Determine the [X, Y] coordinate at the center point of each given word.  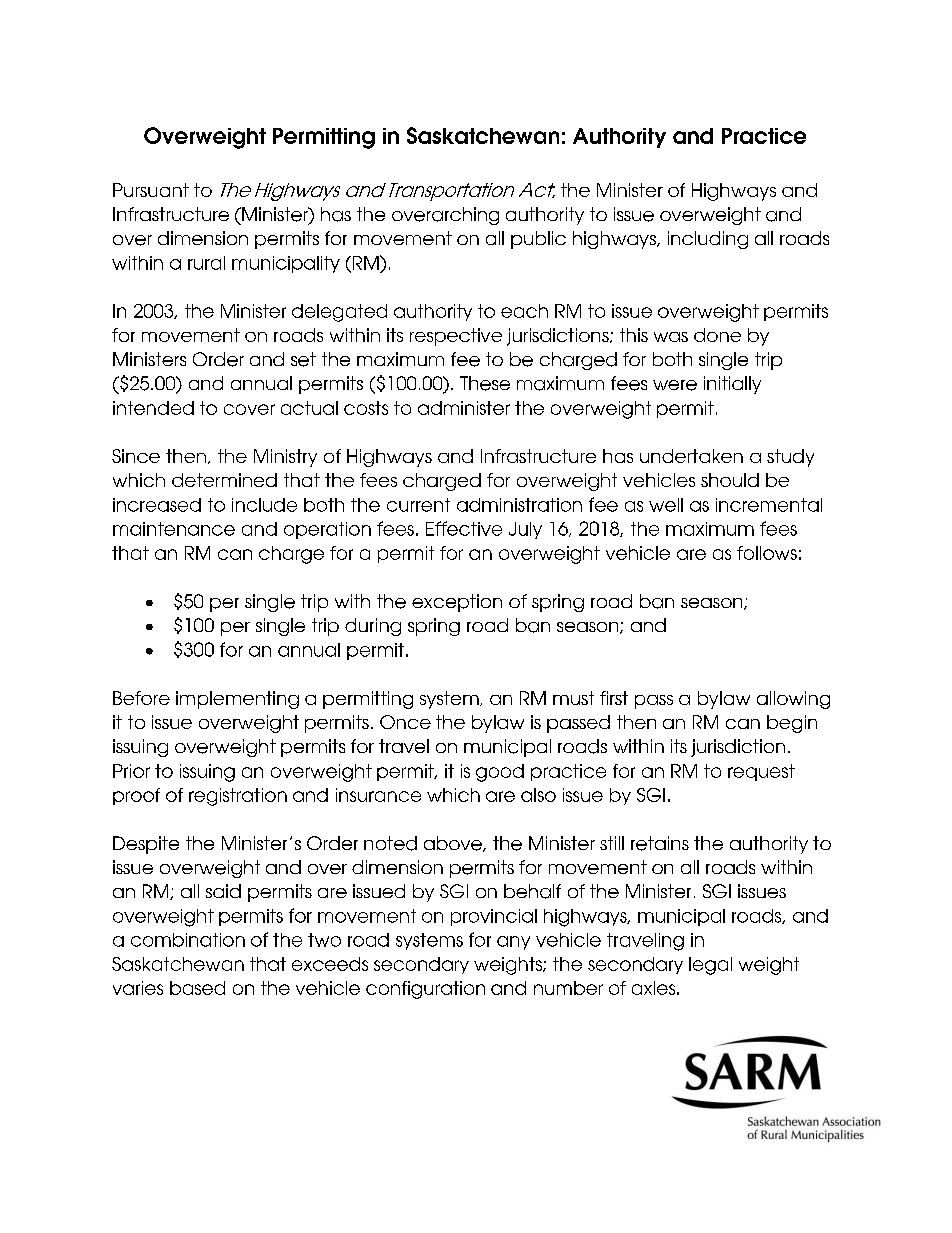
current [418, 505]
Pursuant [151, 190]
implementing [237, 700]
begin [792, 724]
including [708, 240]
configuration [425, 990]
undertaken [691, 456]
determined [224, 480]
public [538, 240]
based [197, 988]
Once [405, 722]
